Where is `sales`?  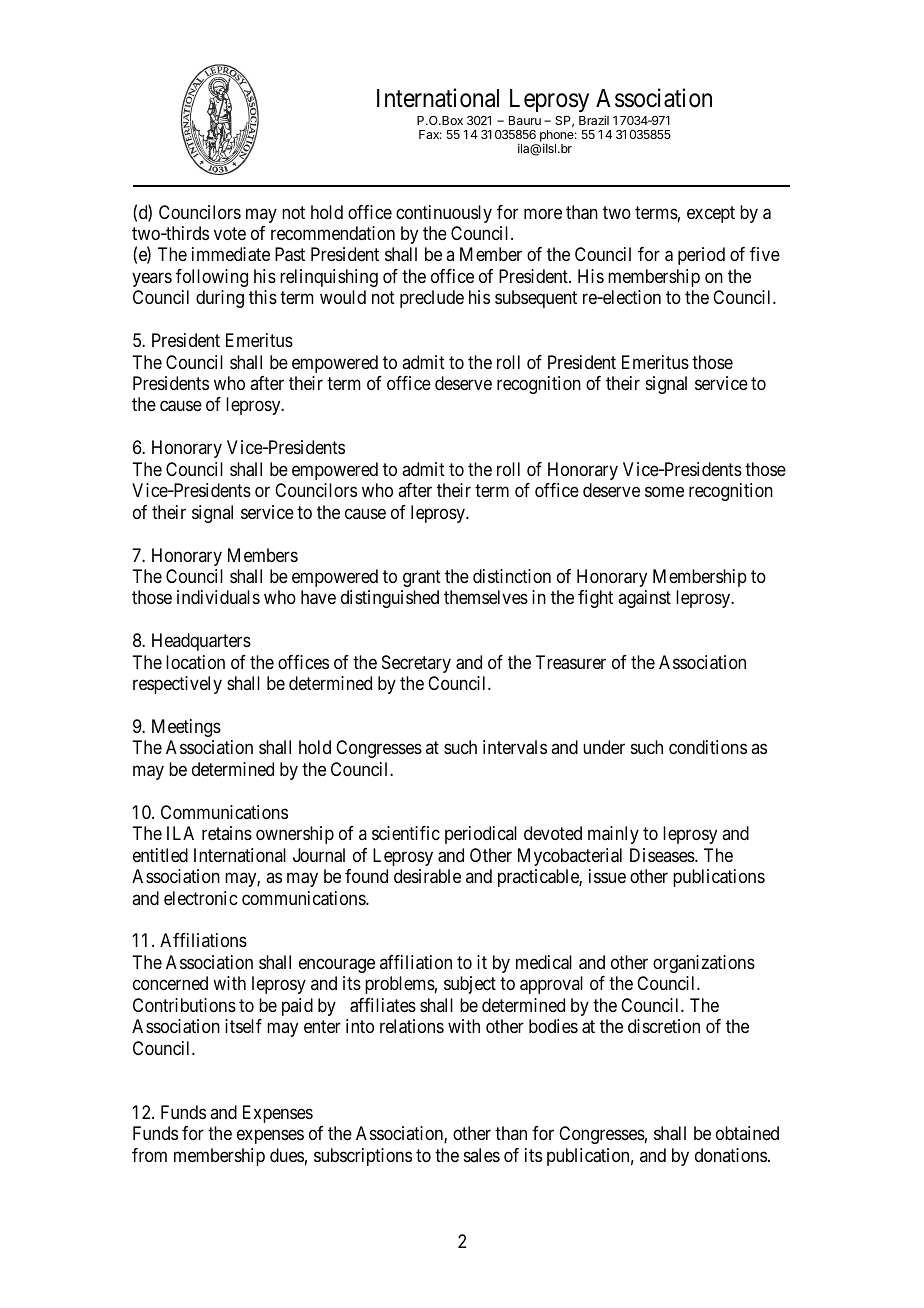
sales is located at coordinates (482, 1155).
